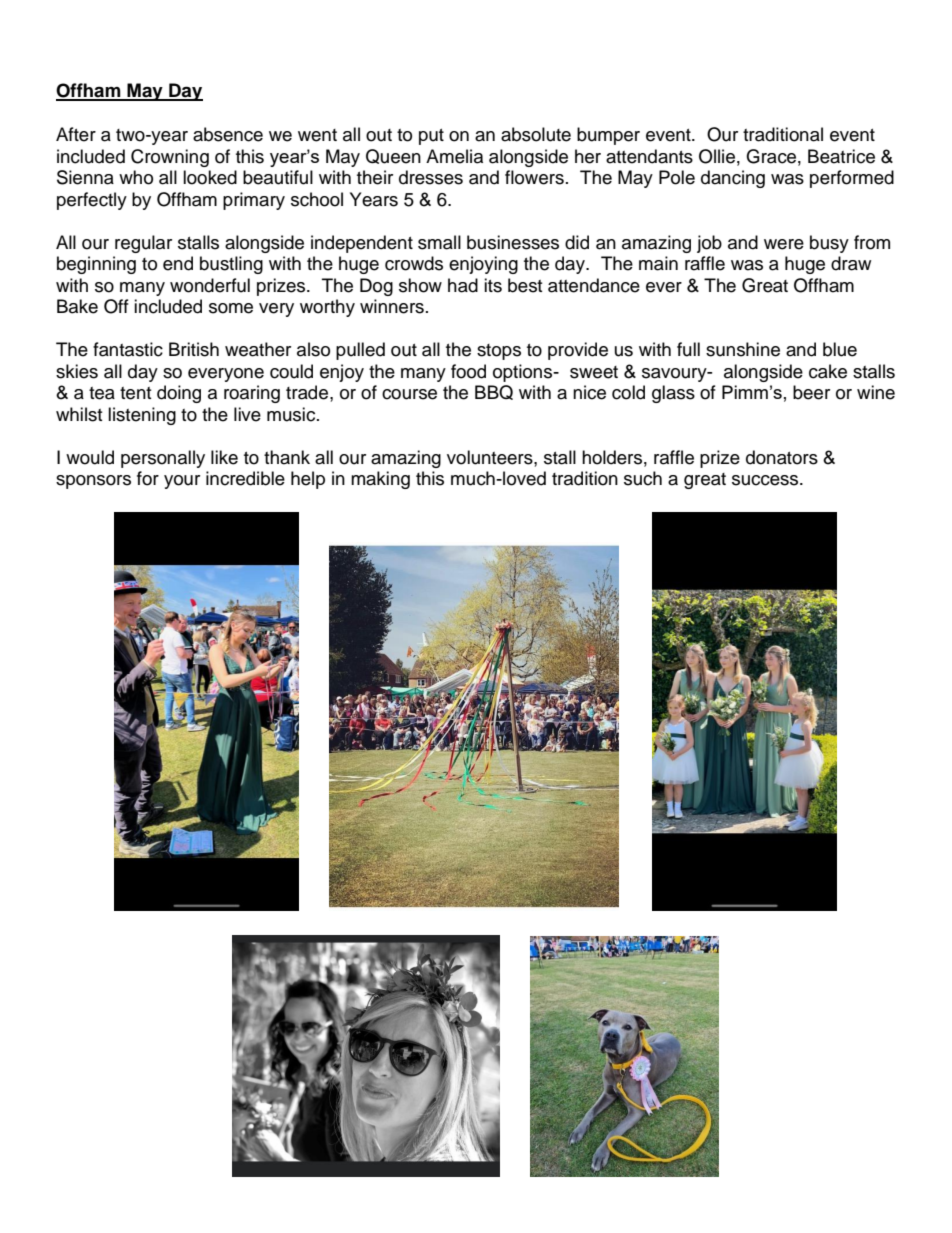 This document has height=1233, width=952. What do you see at coordinates (92, 201) in the document?
I see `perfectly` at bounding box center [92, 201].
